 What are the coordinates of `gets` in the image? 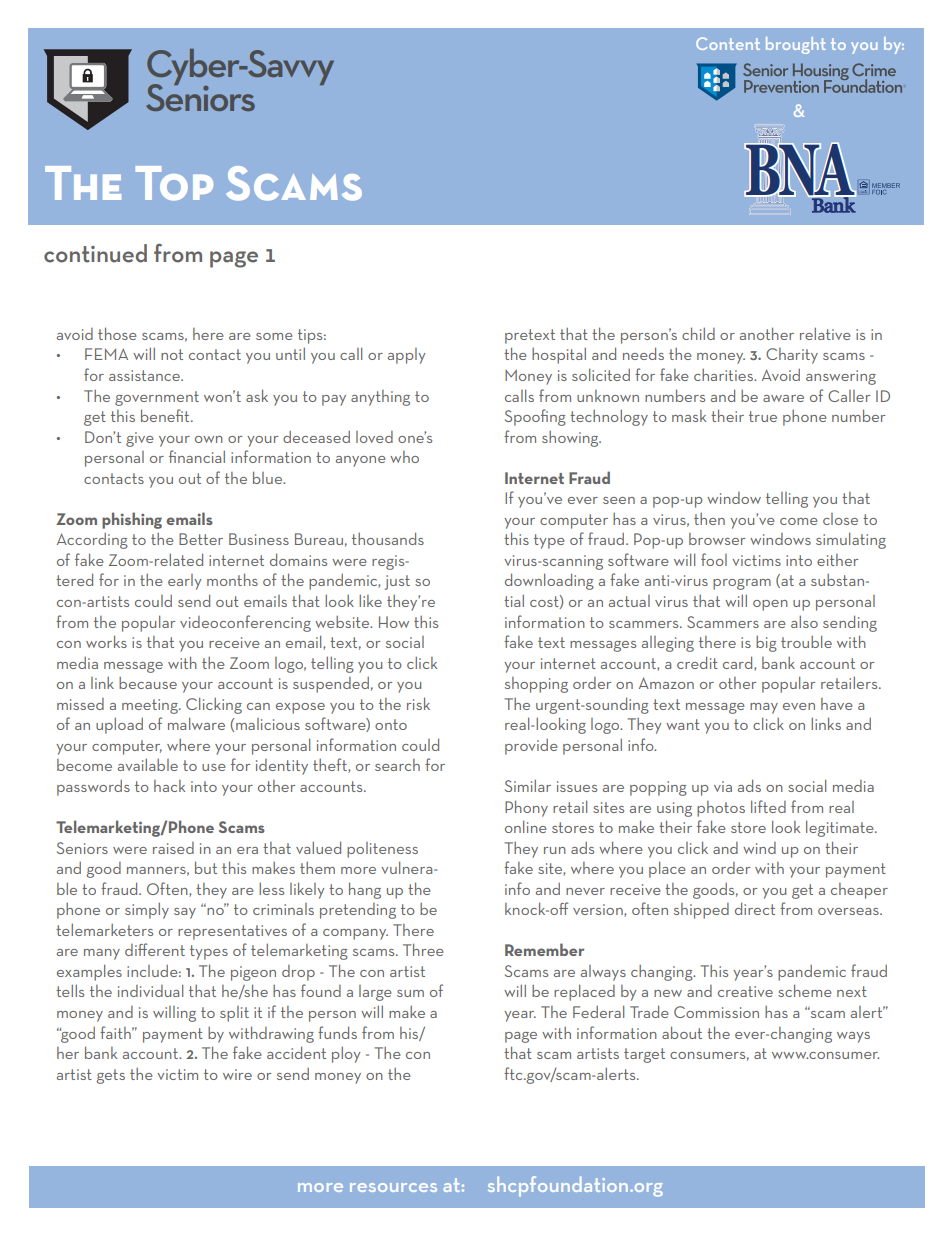 It's located at (110, 1076).
